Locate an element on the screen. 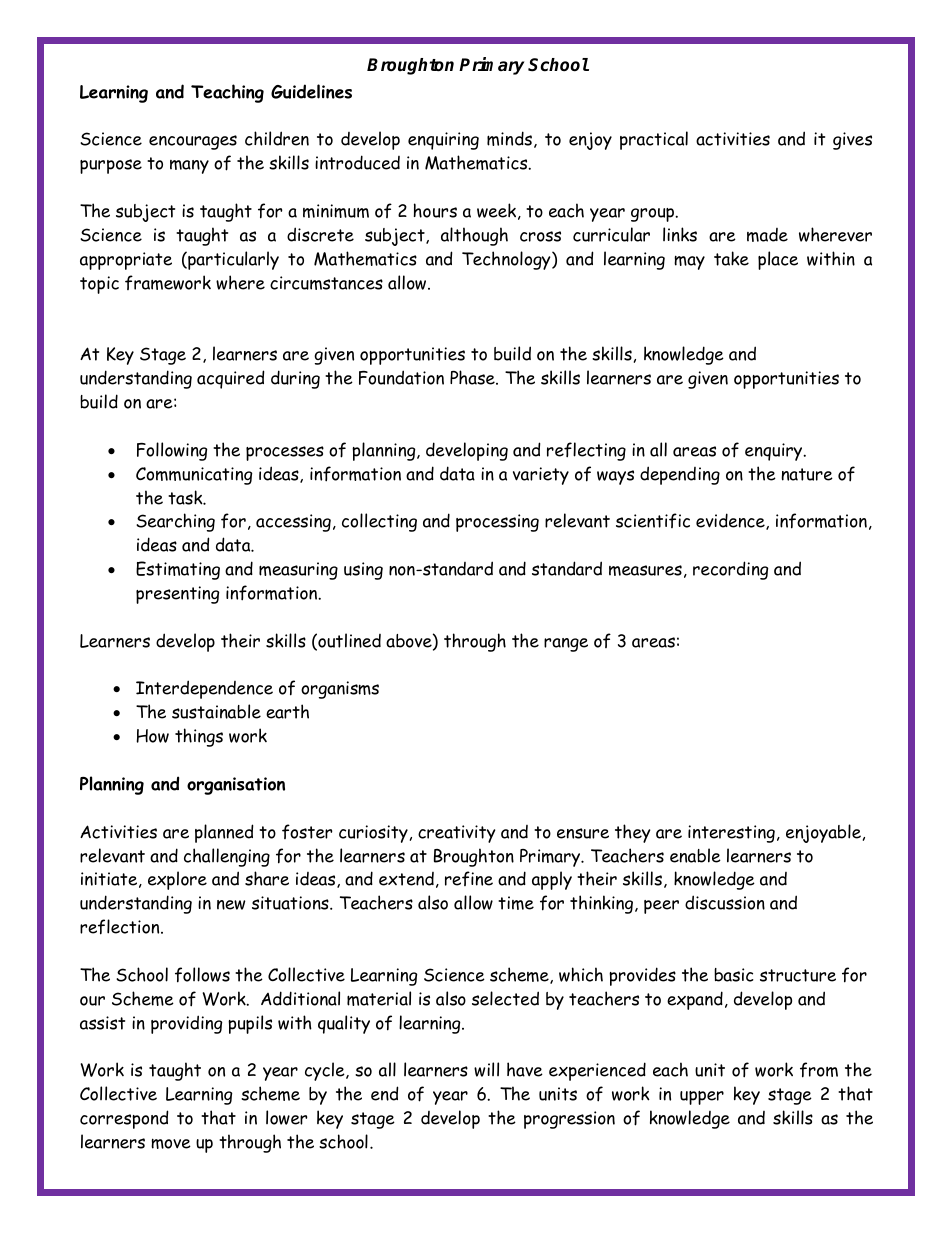 The image size is (952, 1233). move is located at coordinates (171, 1143).
